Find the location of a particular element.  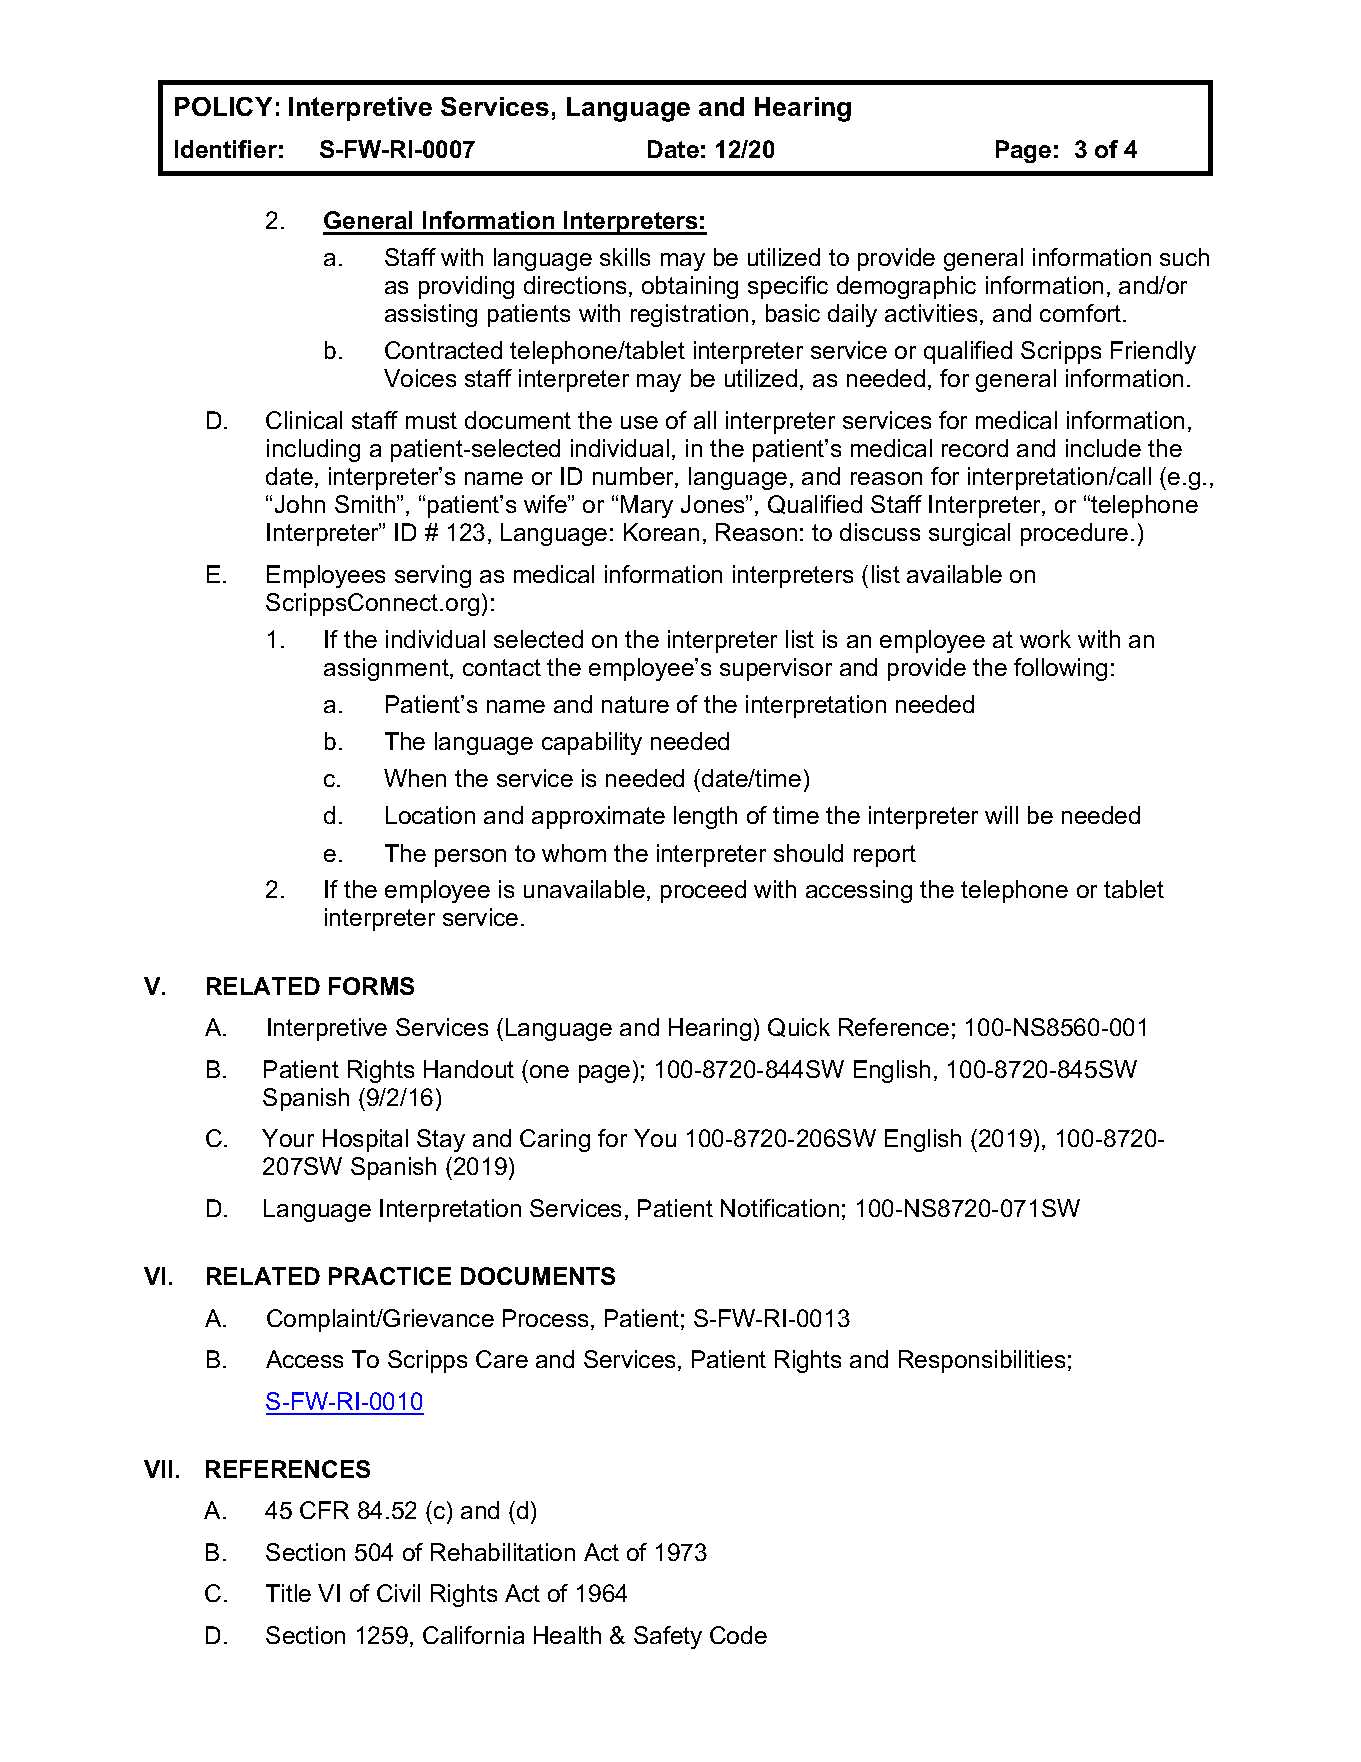

will is located at coordinates (1001, 815).
